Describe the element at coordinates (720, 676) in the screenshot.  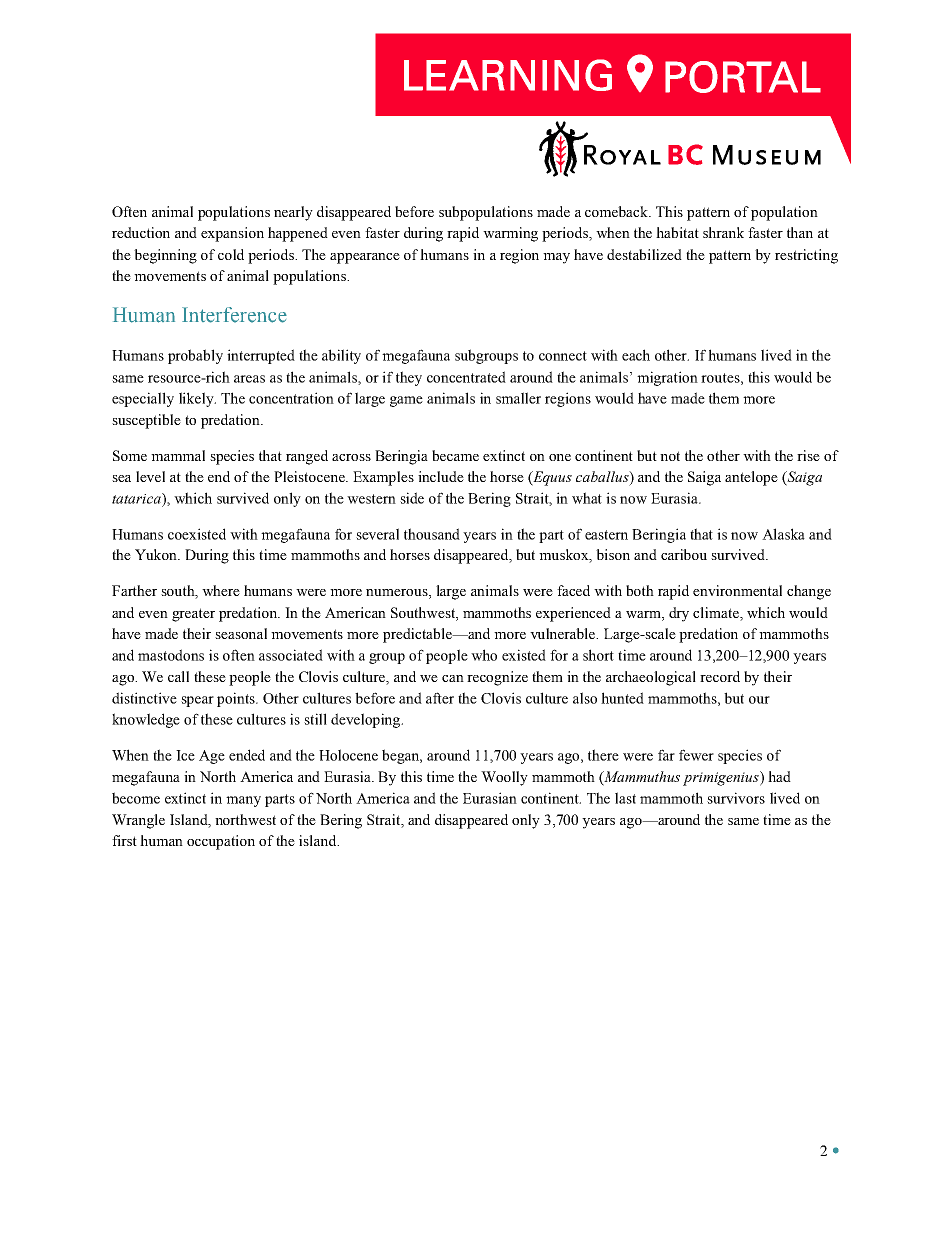
I see `record` at that location.
